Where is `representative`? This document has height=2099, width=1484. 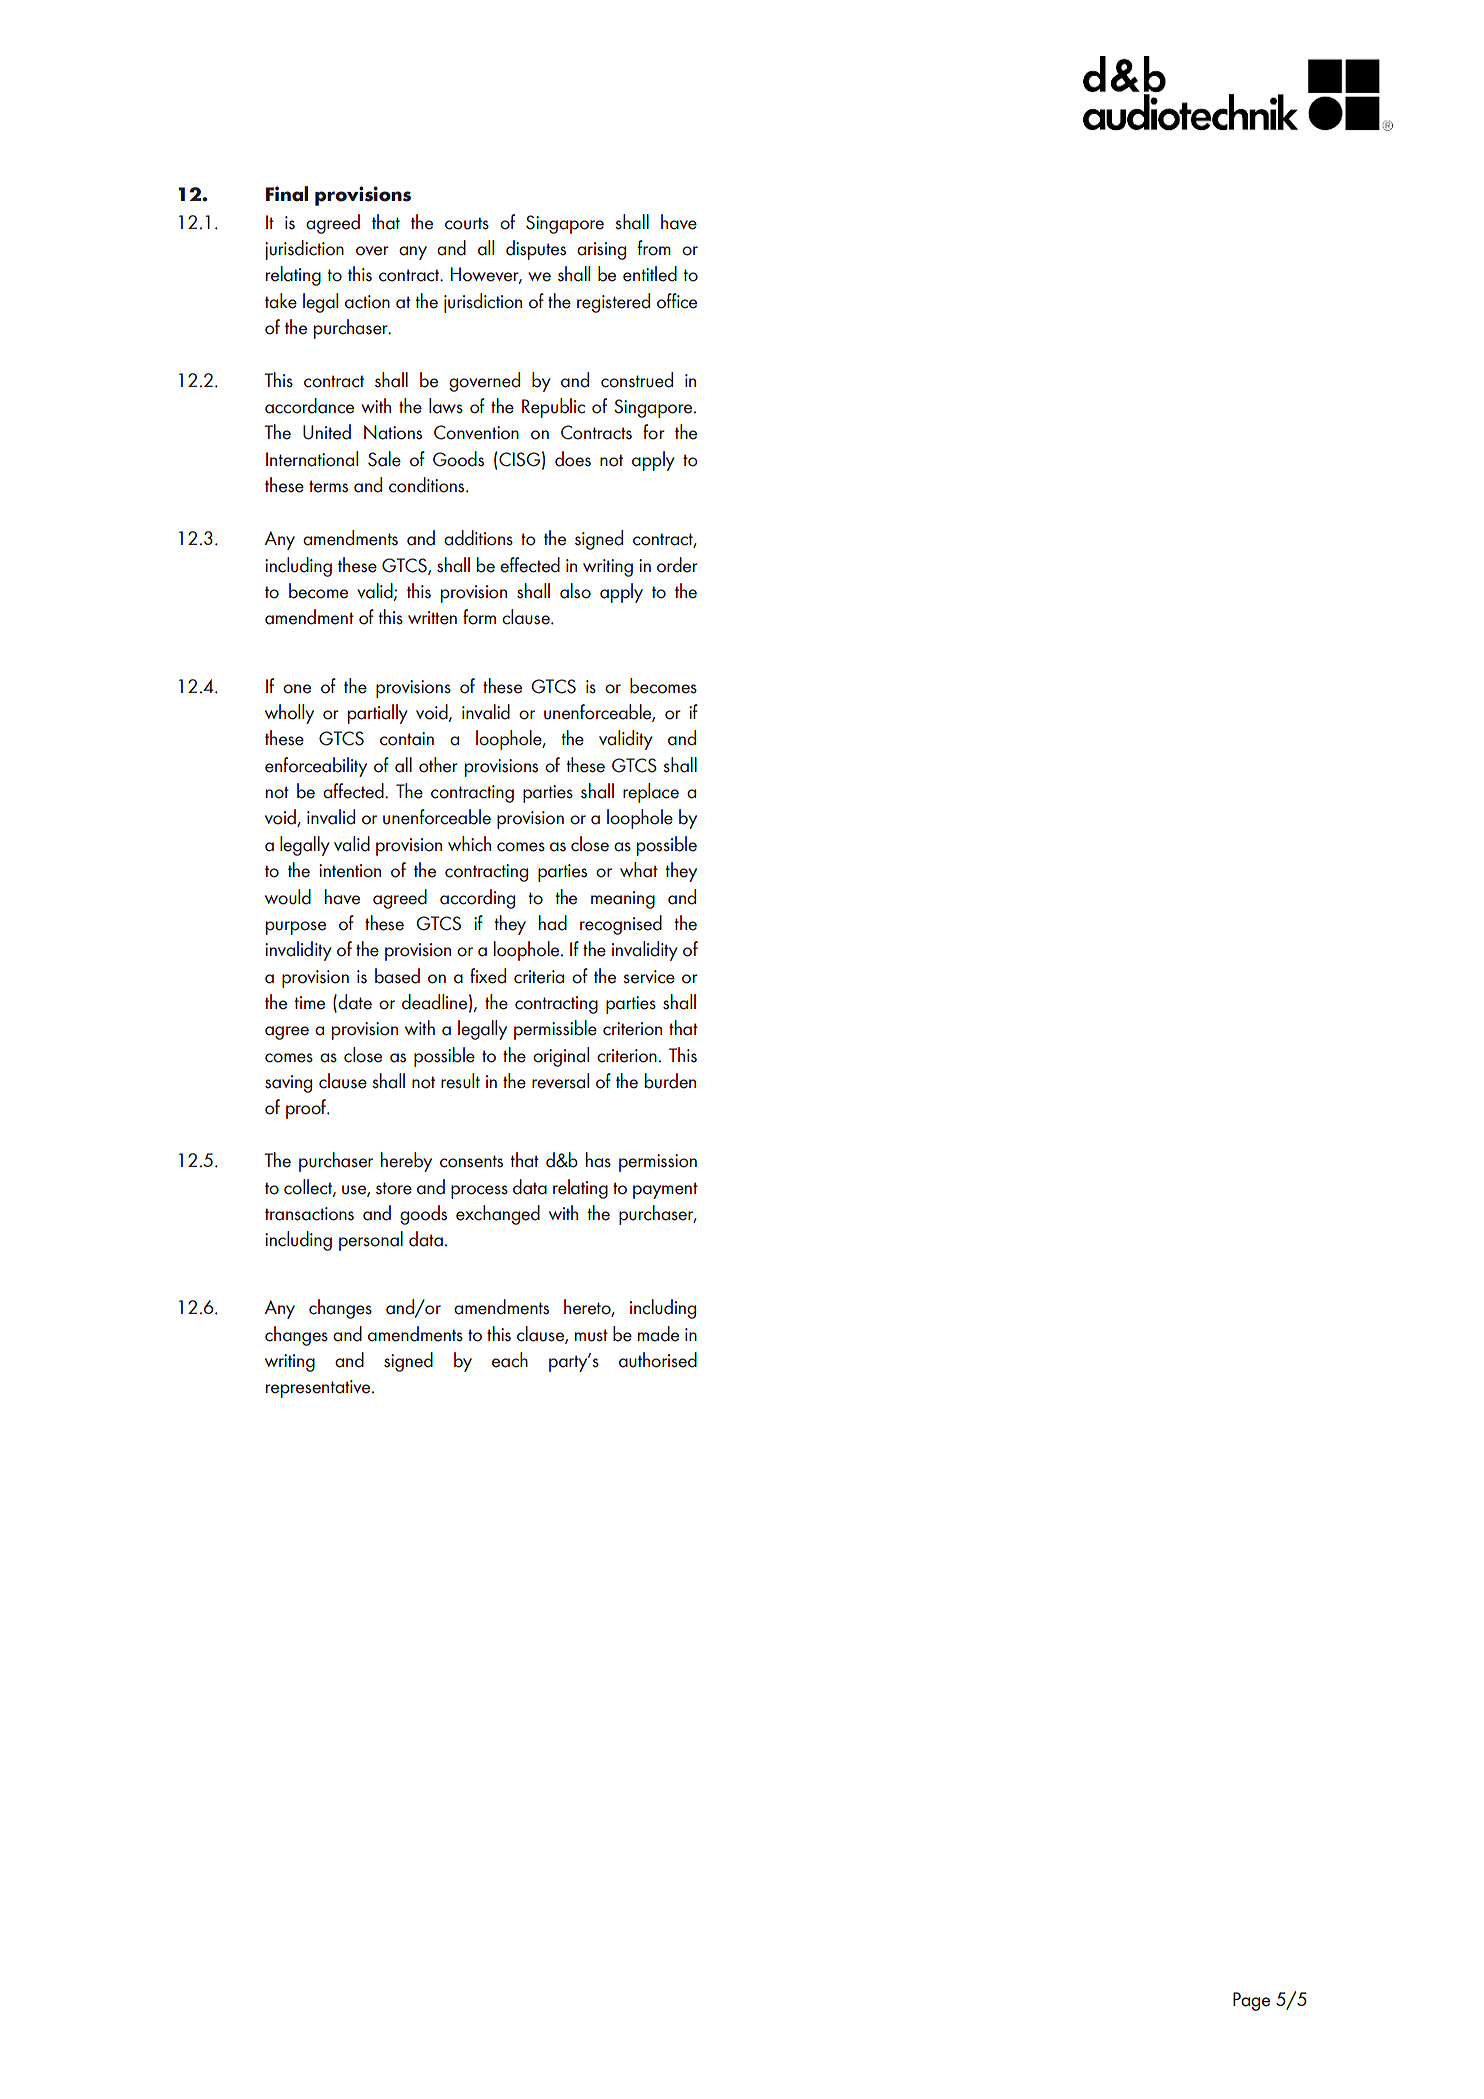
representative is located at coordinates (319, 1389).
